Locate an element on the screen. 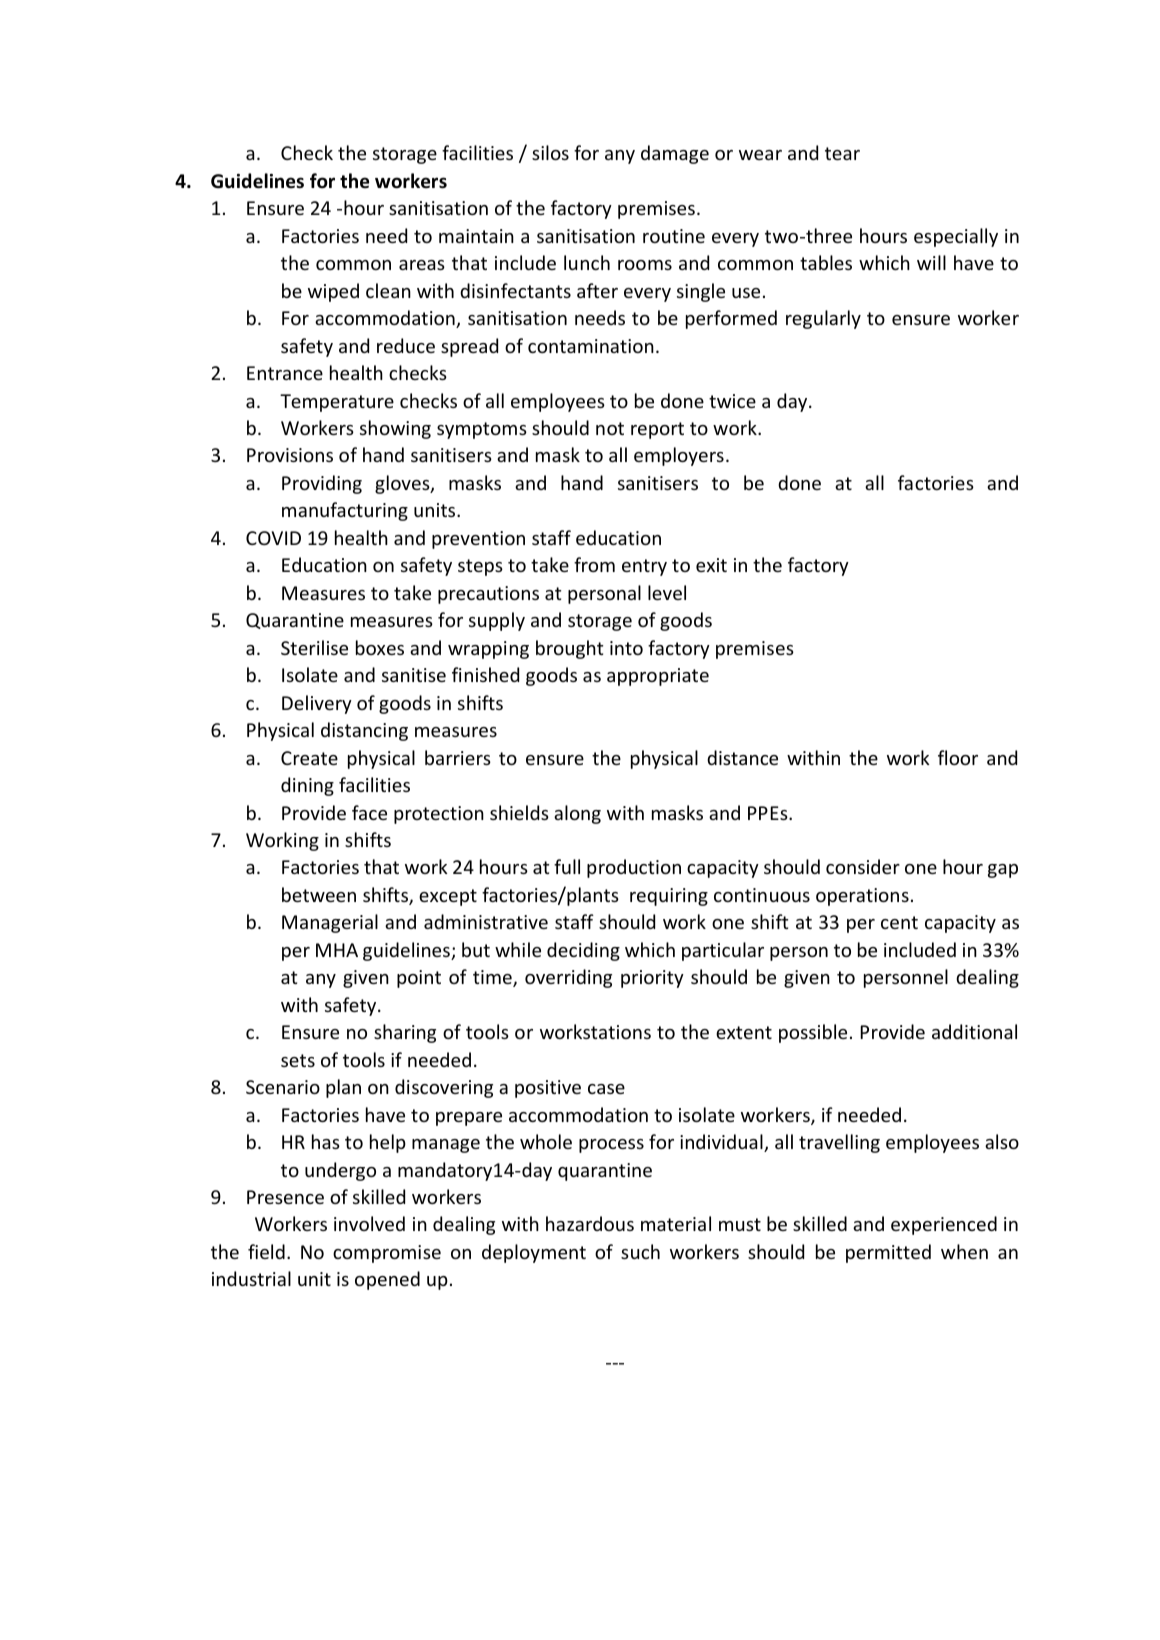 The width and height of the screenshot is (1160, 1640). Delivery is located at coordinates (317, 704).
